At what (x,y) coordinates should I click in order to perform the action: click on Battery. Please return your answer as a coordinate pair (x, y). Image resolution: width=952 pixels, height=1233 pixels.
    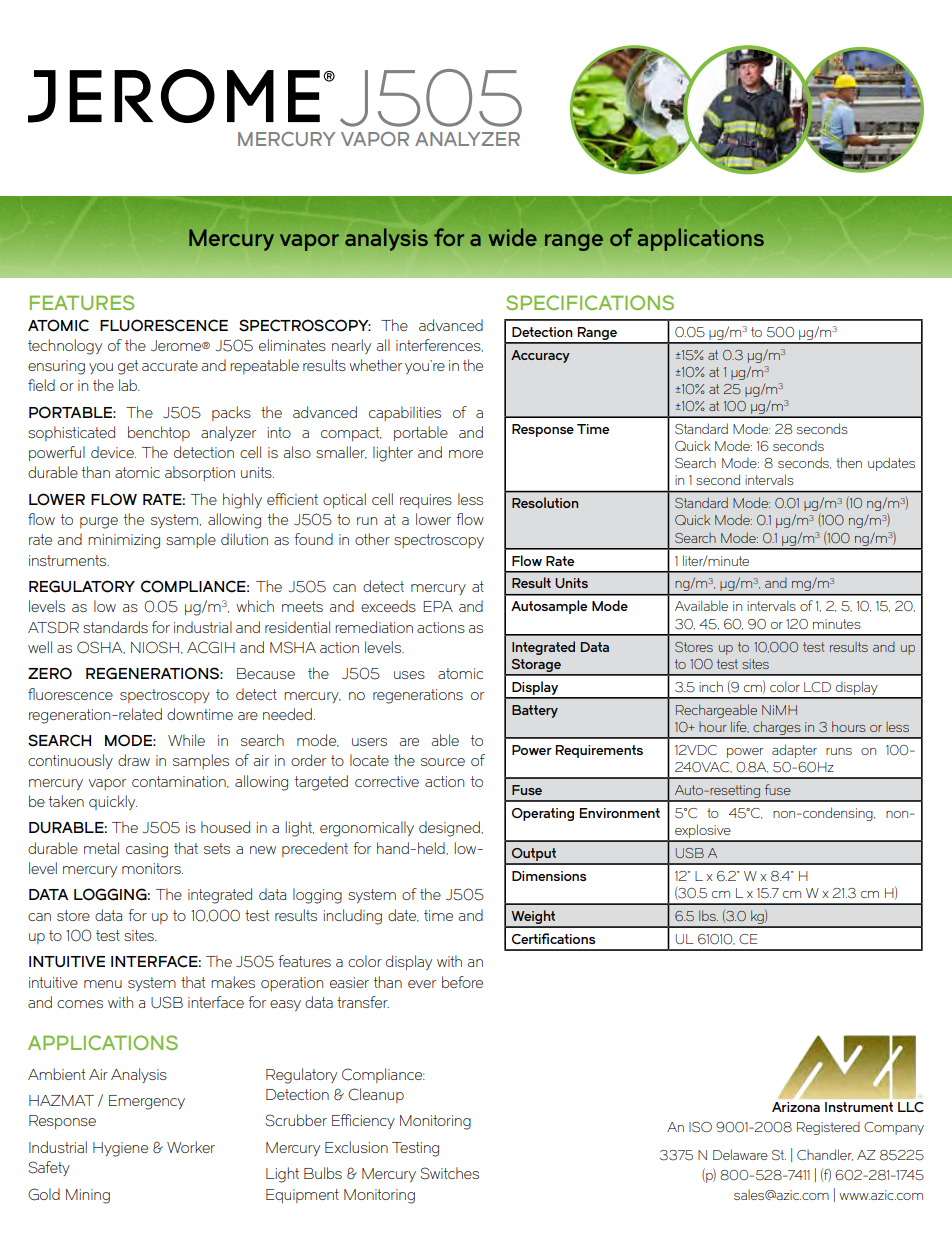
    Looking at the image, I should click on (535, 711).
